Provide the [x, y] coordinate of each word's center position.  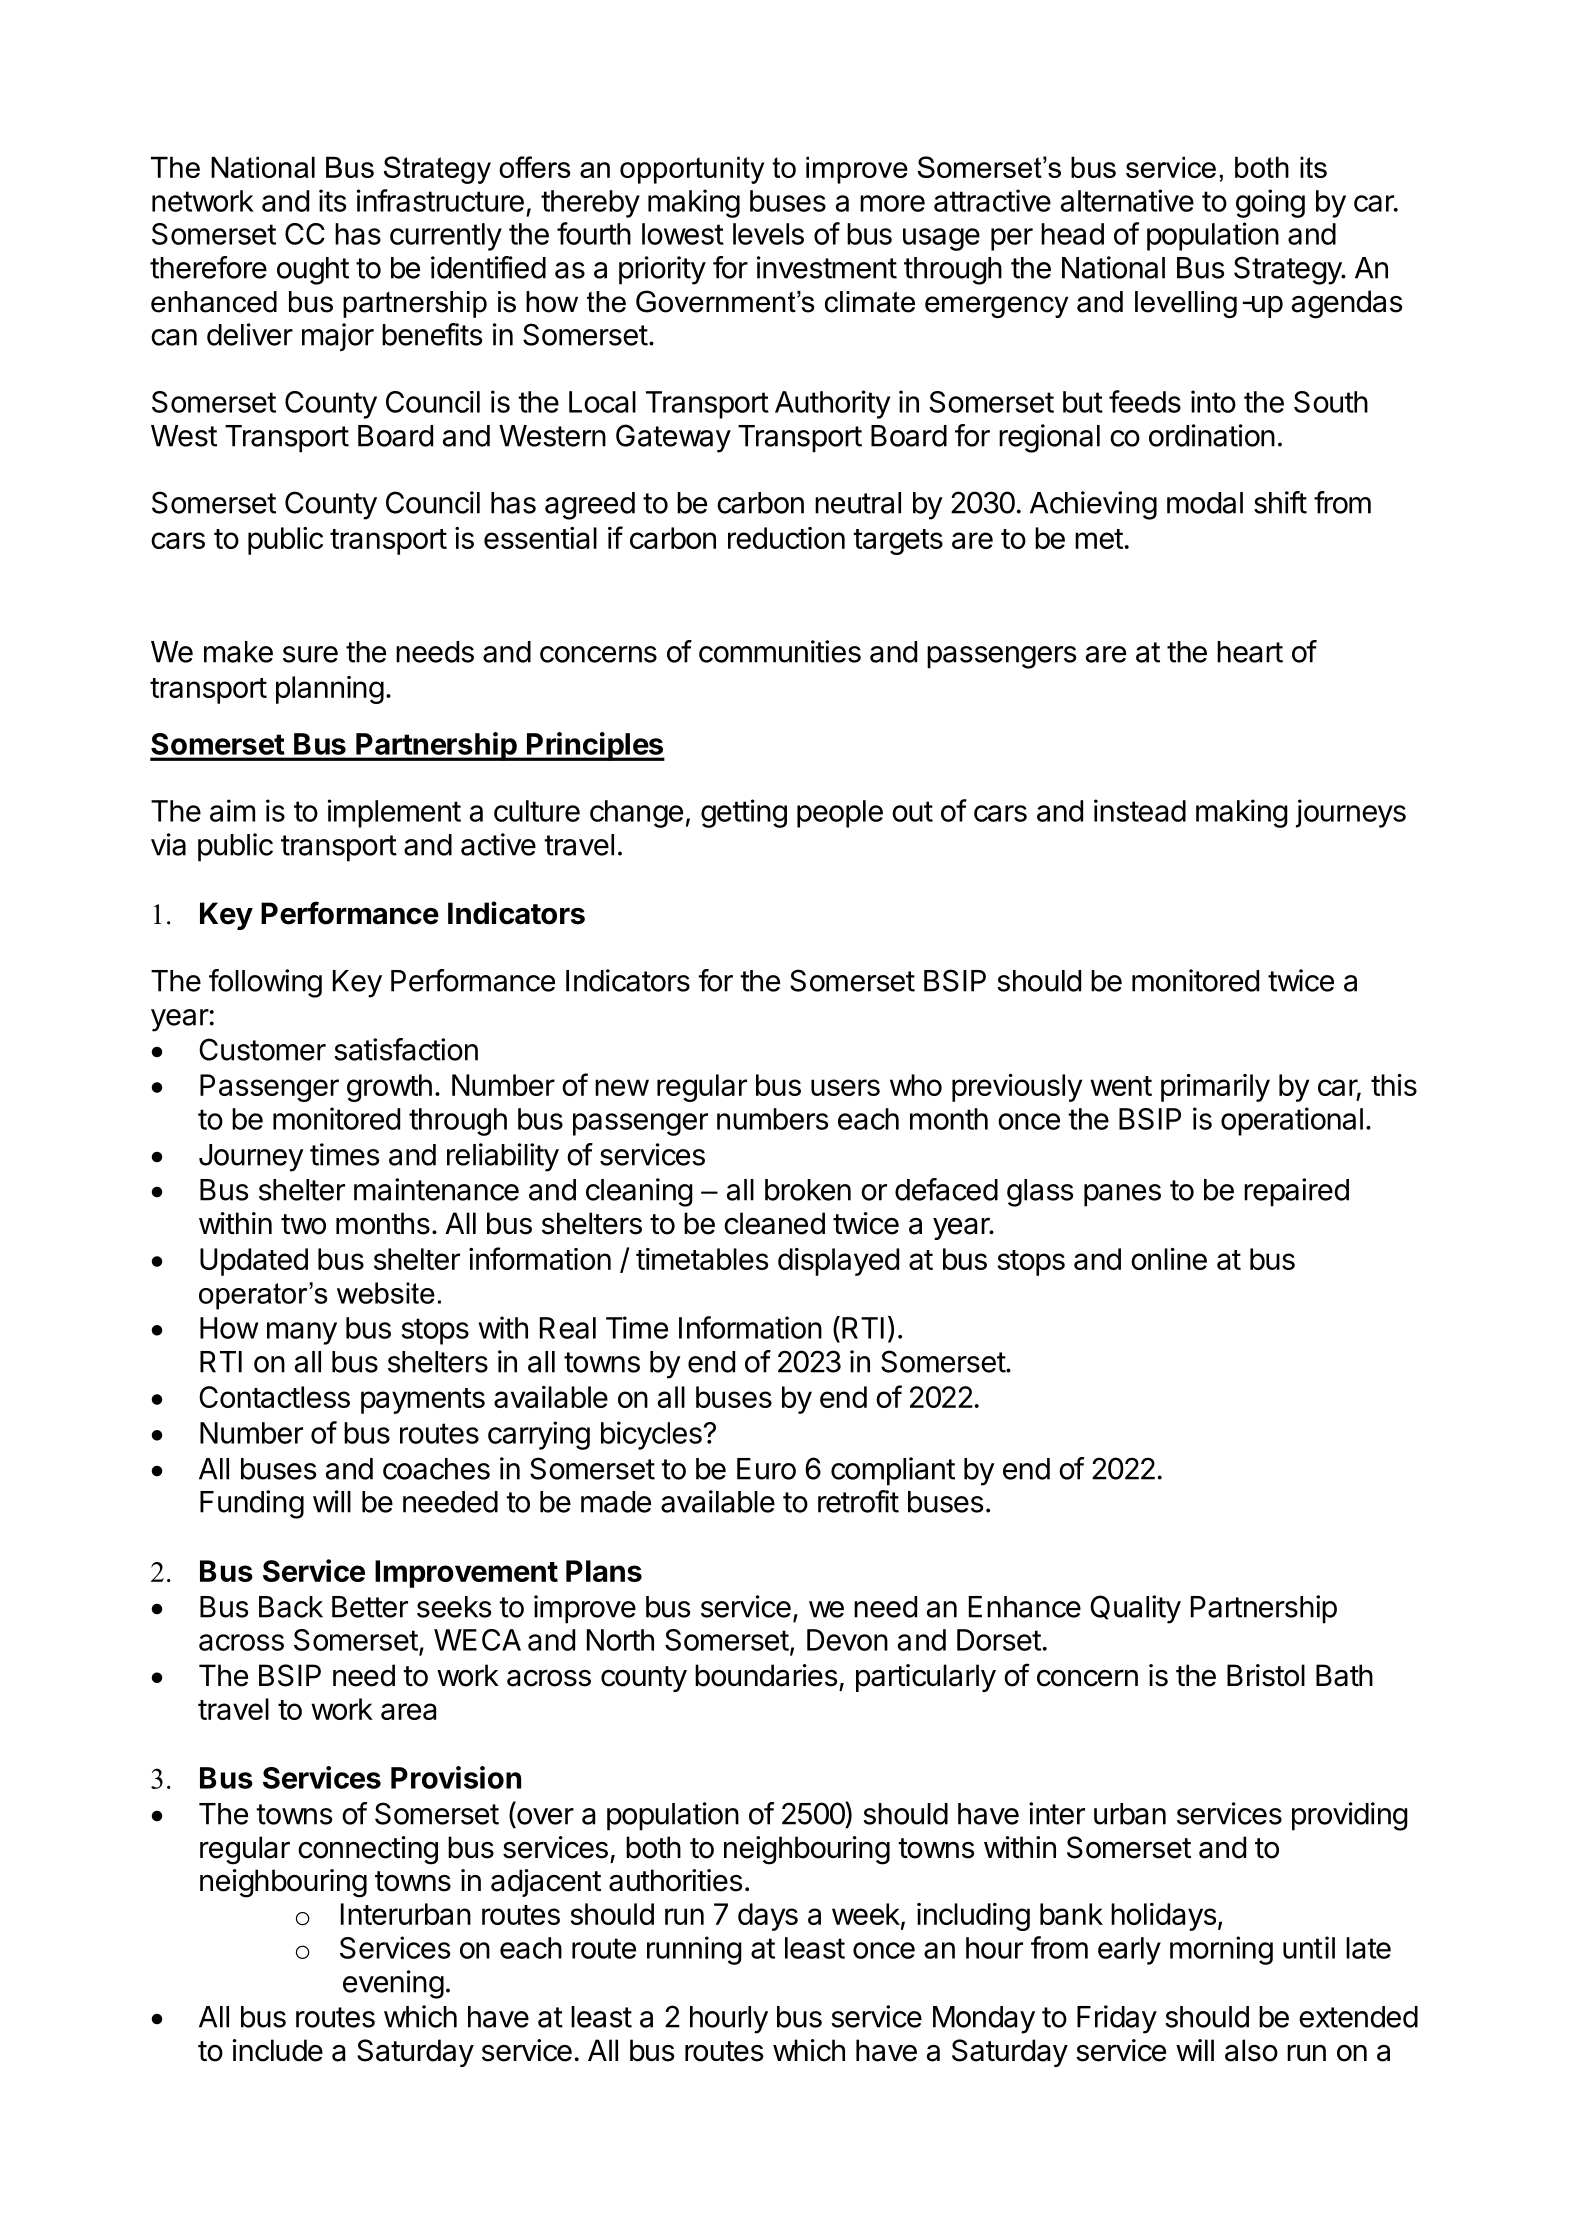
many [302, 1333]
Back [291, 1607]
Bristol [1266, 1675]
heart [1250, 652]
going [1270, 203]
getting [744, 813]
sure [310, 654]
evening [393, 1984]
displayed [838, 1262]
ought [313, 271]
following [265, 983]
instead [1140, 810]
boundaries [766, 1675]
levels [768, 234]
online [1169, 1259]
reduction [786, 538]
